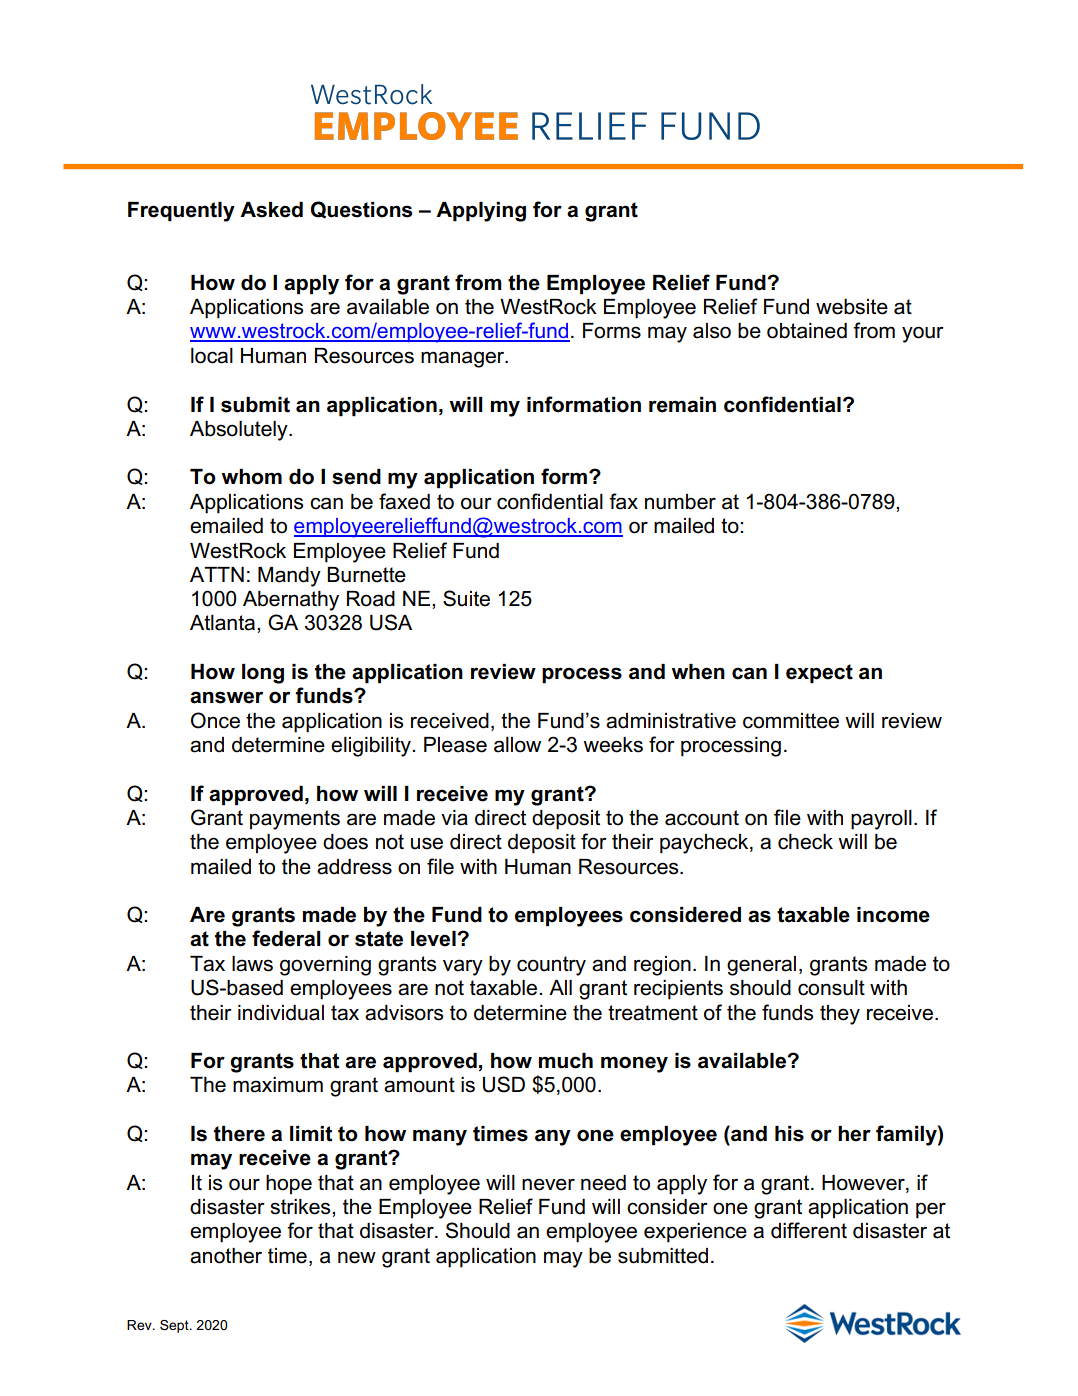 This screenshot has height=1396, width=1078. I want to click on individual, so click(281, 1013).
